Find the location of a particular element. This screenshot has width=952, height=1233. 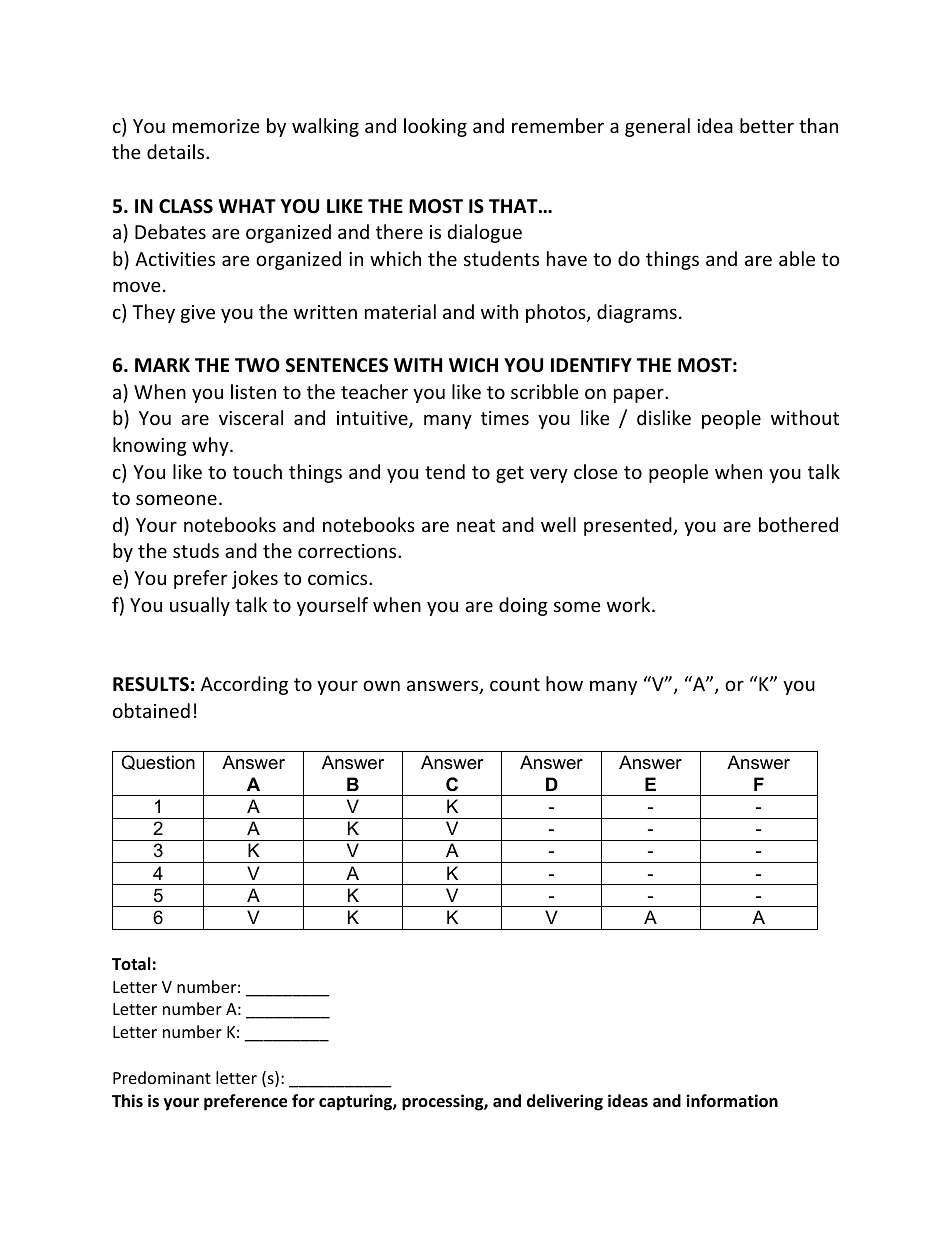

paper is located at coordinates (640, 395).
